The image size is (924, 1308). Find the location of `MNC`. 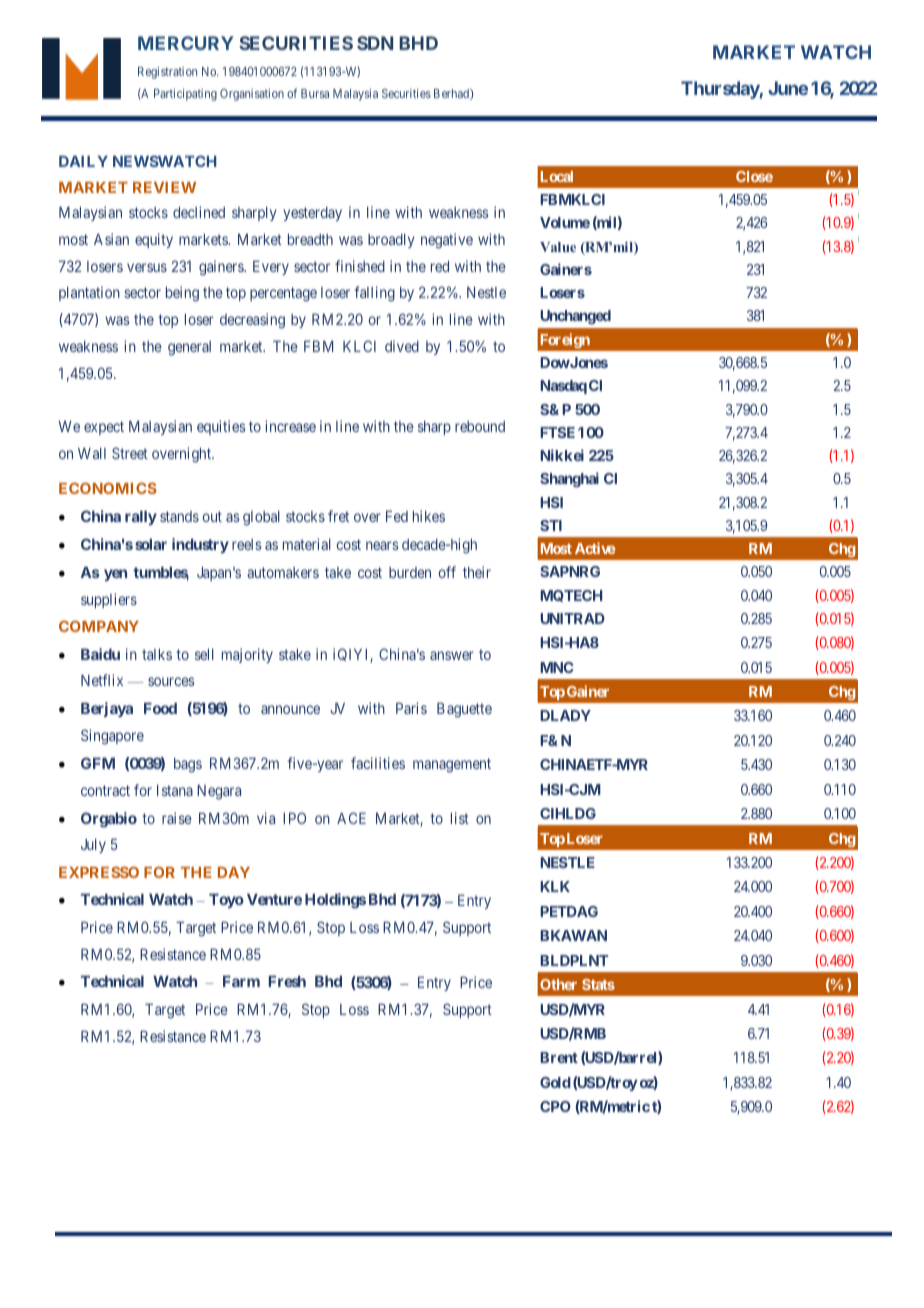

MNC is located at coordinates (557, 667).
